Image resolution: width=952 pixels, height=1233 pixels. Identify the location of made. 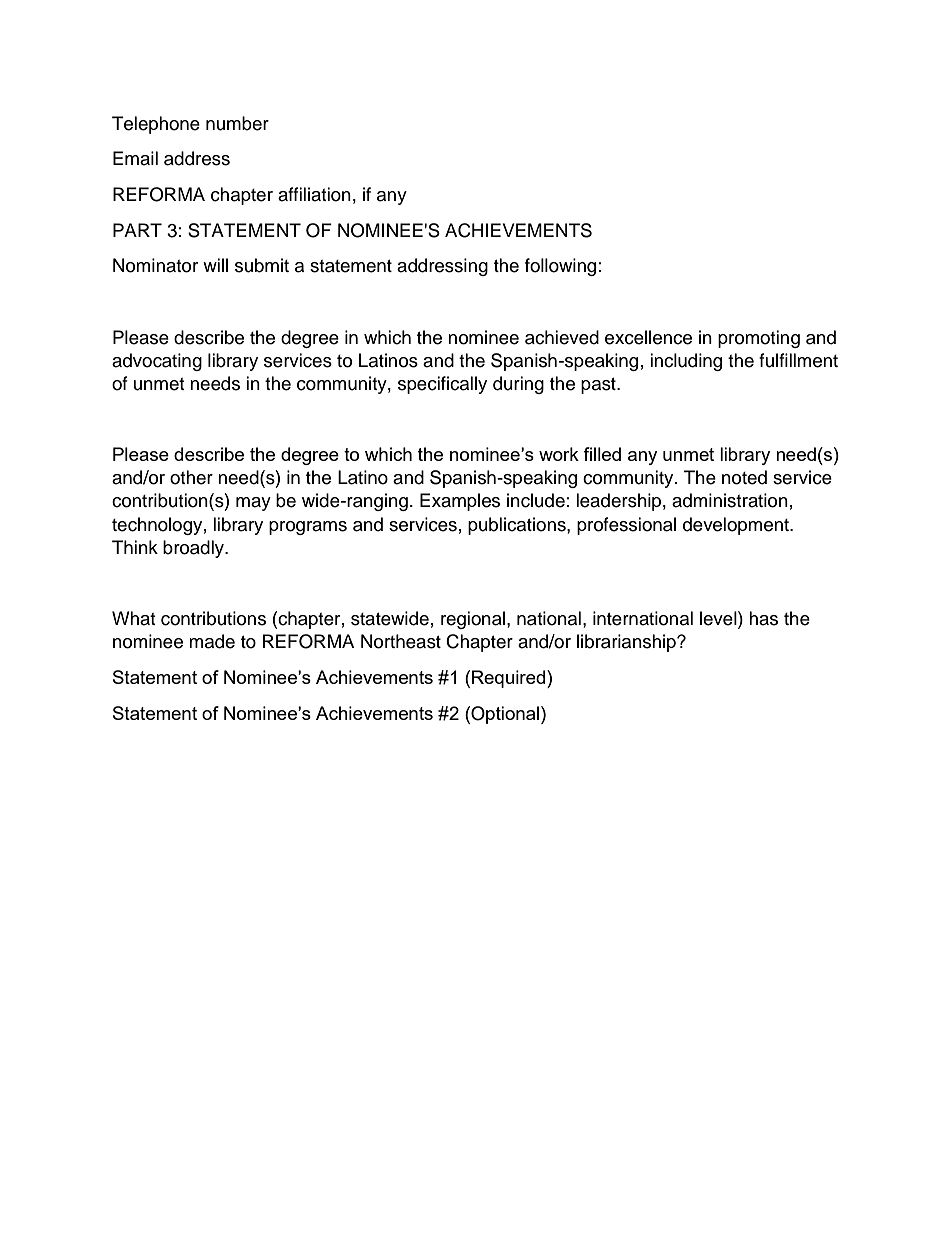
(212, 641).
